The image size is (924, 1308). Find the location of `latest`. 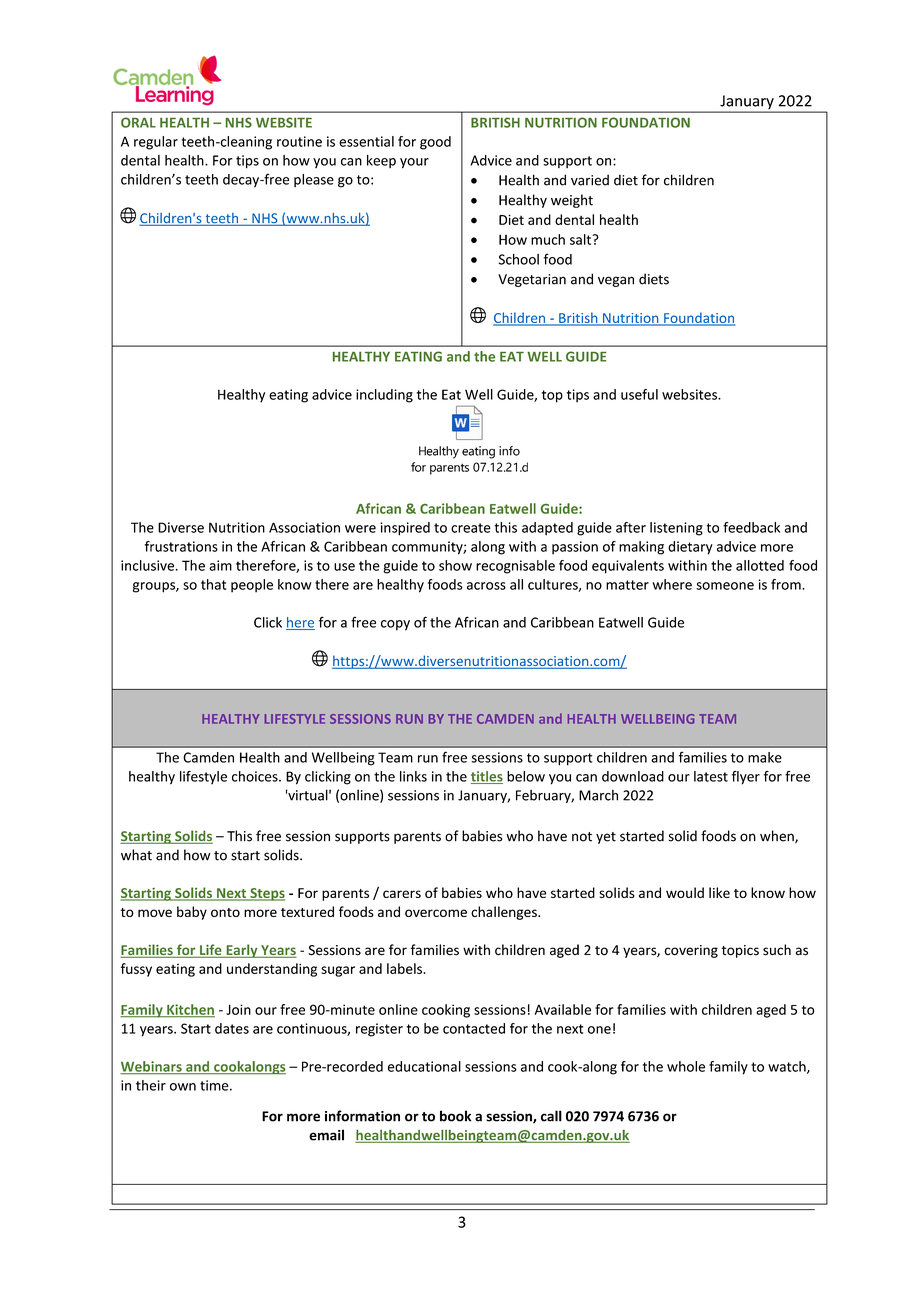

latest is located at coordinates (711, 776).
